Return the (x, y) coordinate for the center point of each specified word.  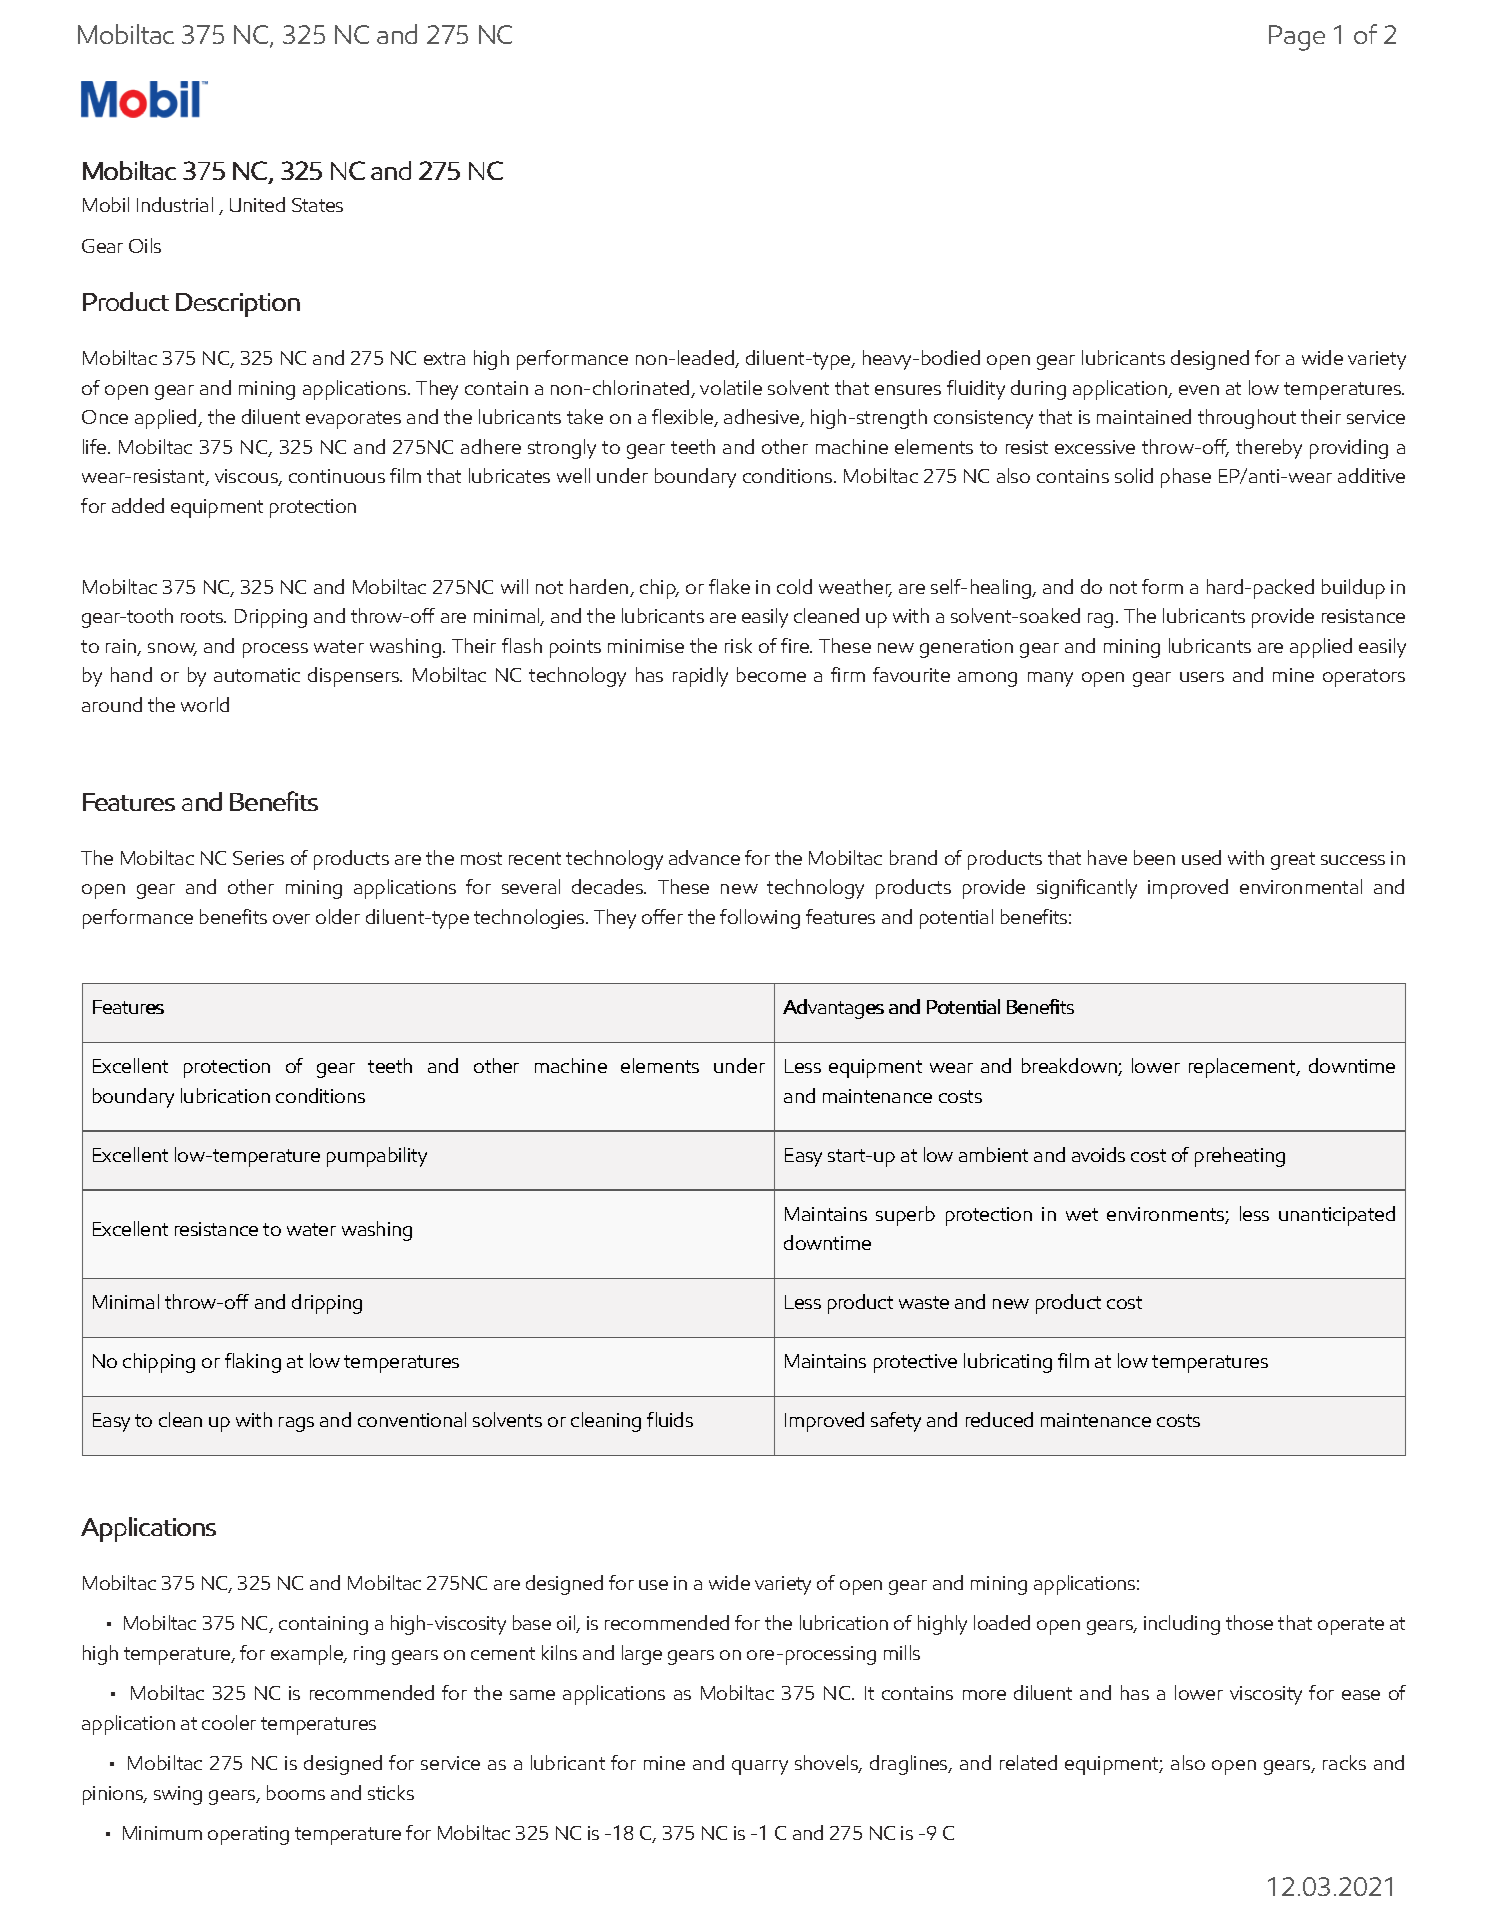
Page (1297, 38)
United (257, 204)
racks (1344, 1762)
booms (296, 1792)
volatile (731, 387)
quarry (760, 1767)
